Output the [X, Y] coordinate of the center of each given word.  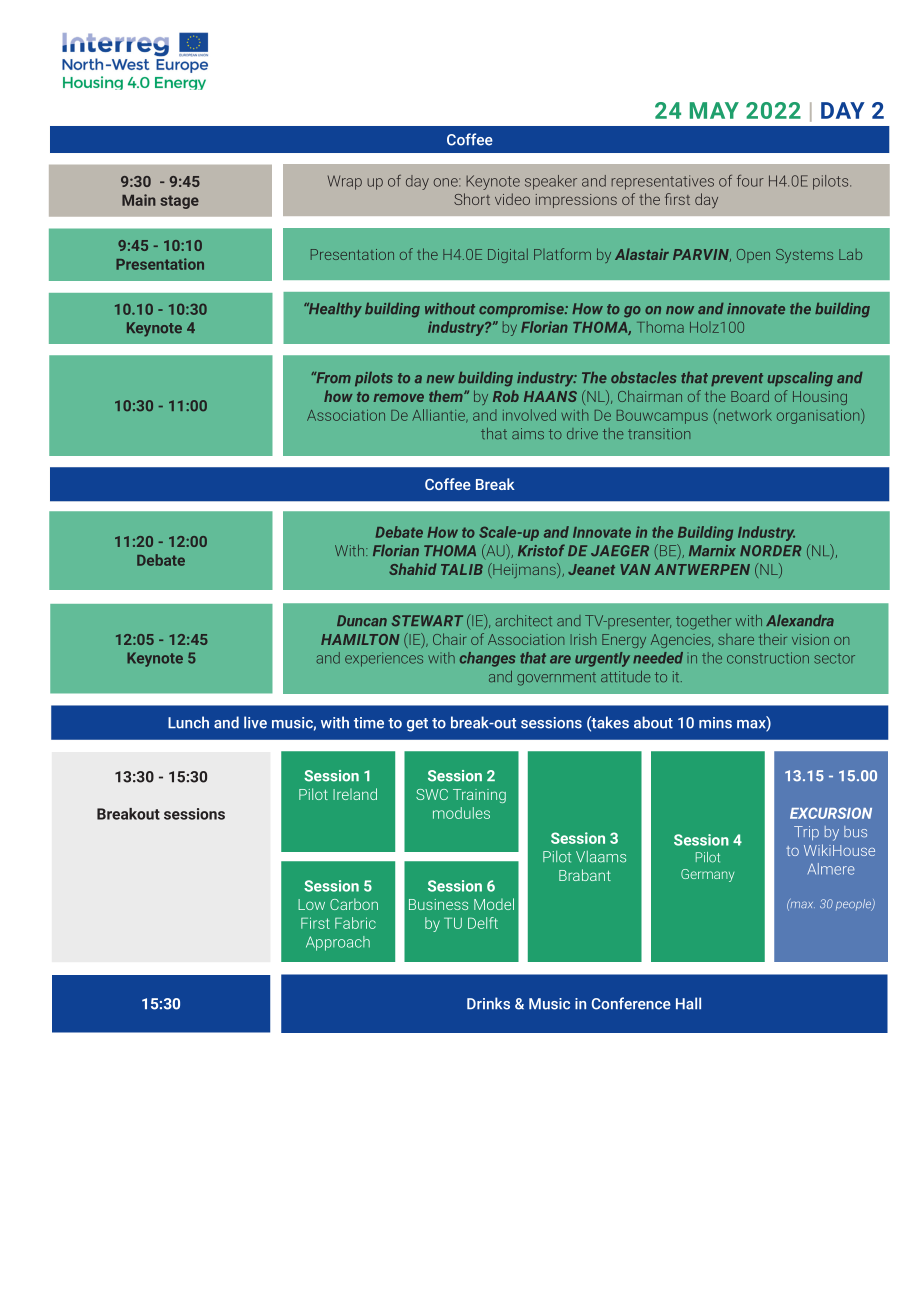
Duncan [362, 620]
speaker [551, 182]
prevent [737, 379]
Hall [688, 1003]
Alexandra [800, 620]
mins [715, 723]
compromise [522, 310]
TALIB [462, 569]
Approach [338, 943]
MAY [714, 110]
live [255, 722]
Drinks [488, 1003]
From [332, 377]
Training [479, 796]
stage [179, 202]
